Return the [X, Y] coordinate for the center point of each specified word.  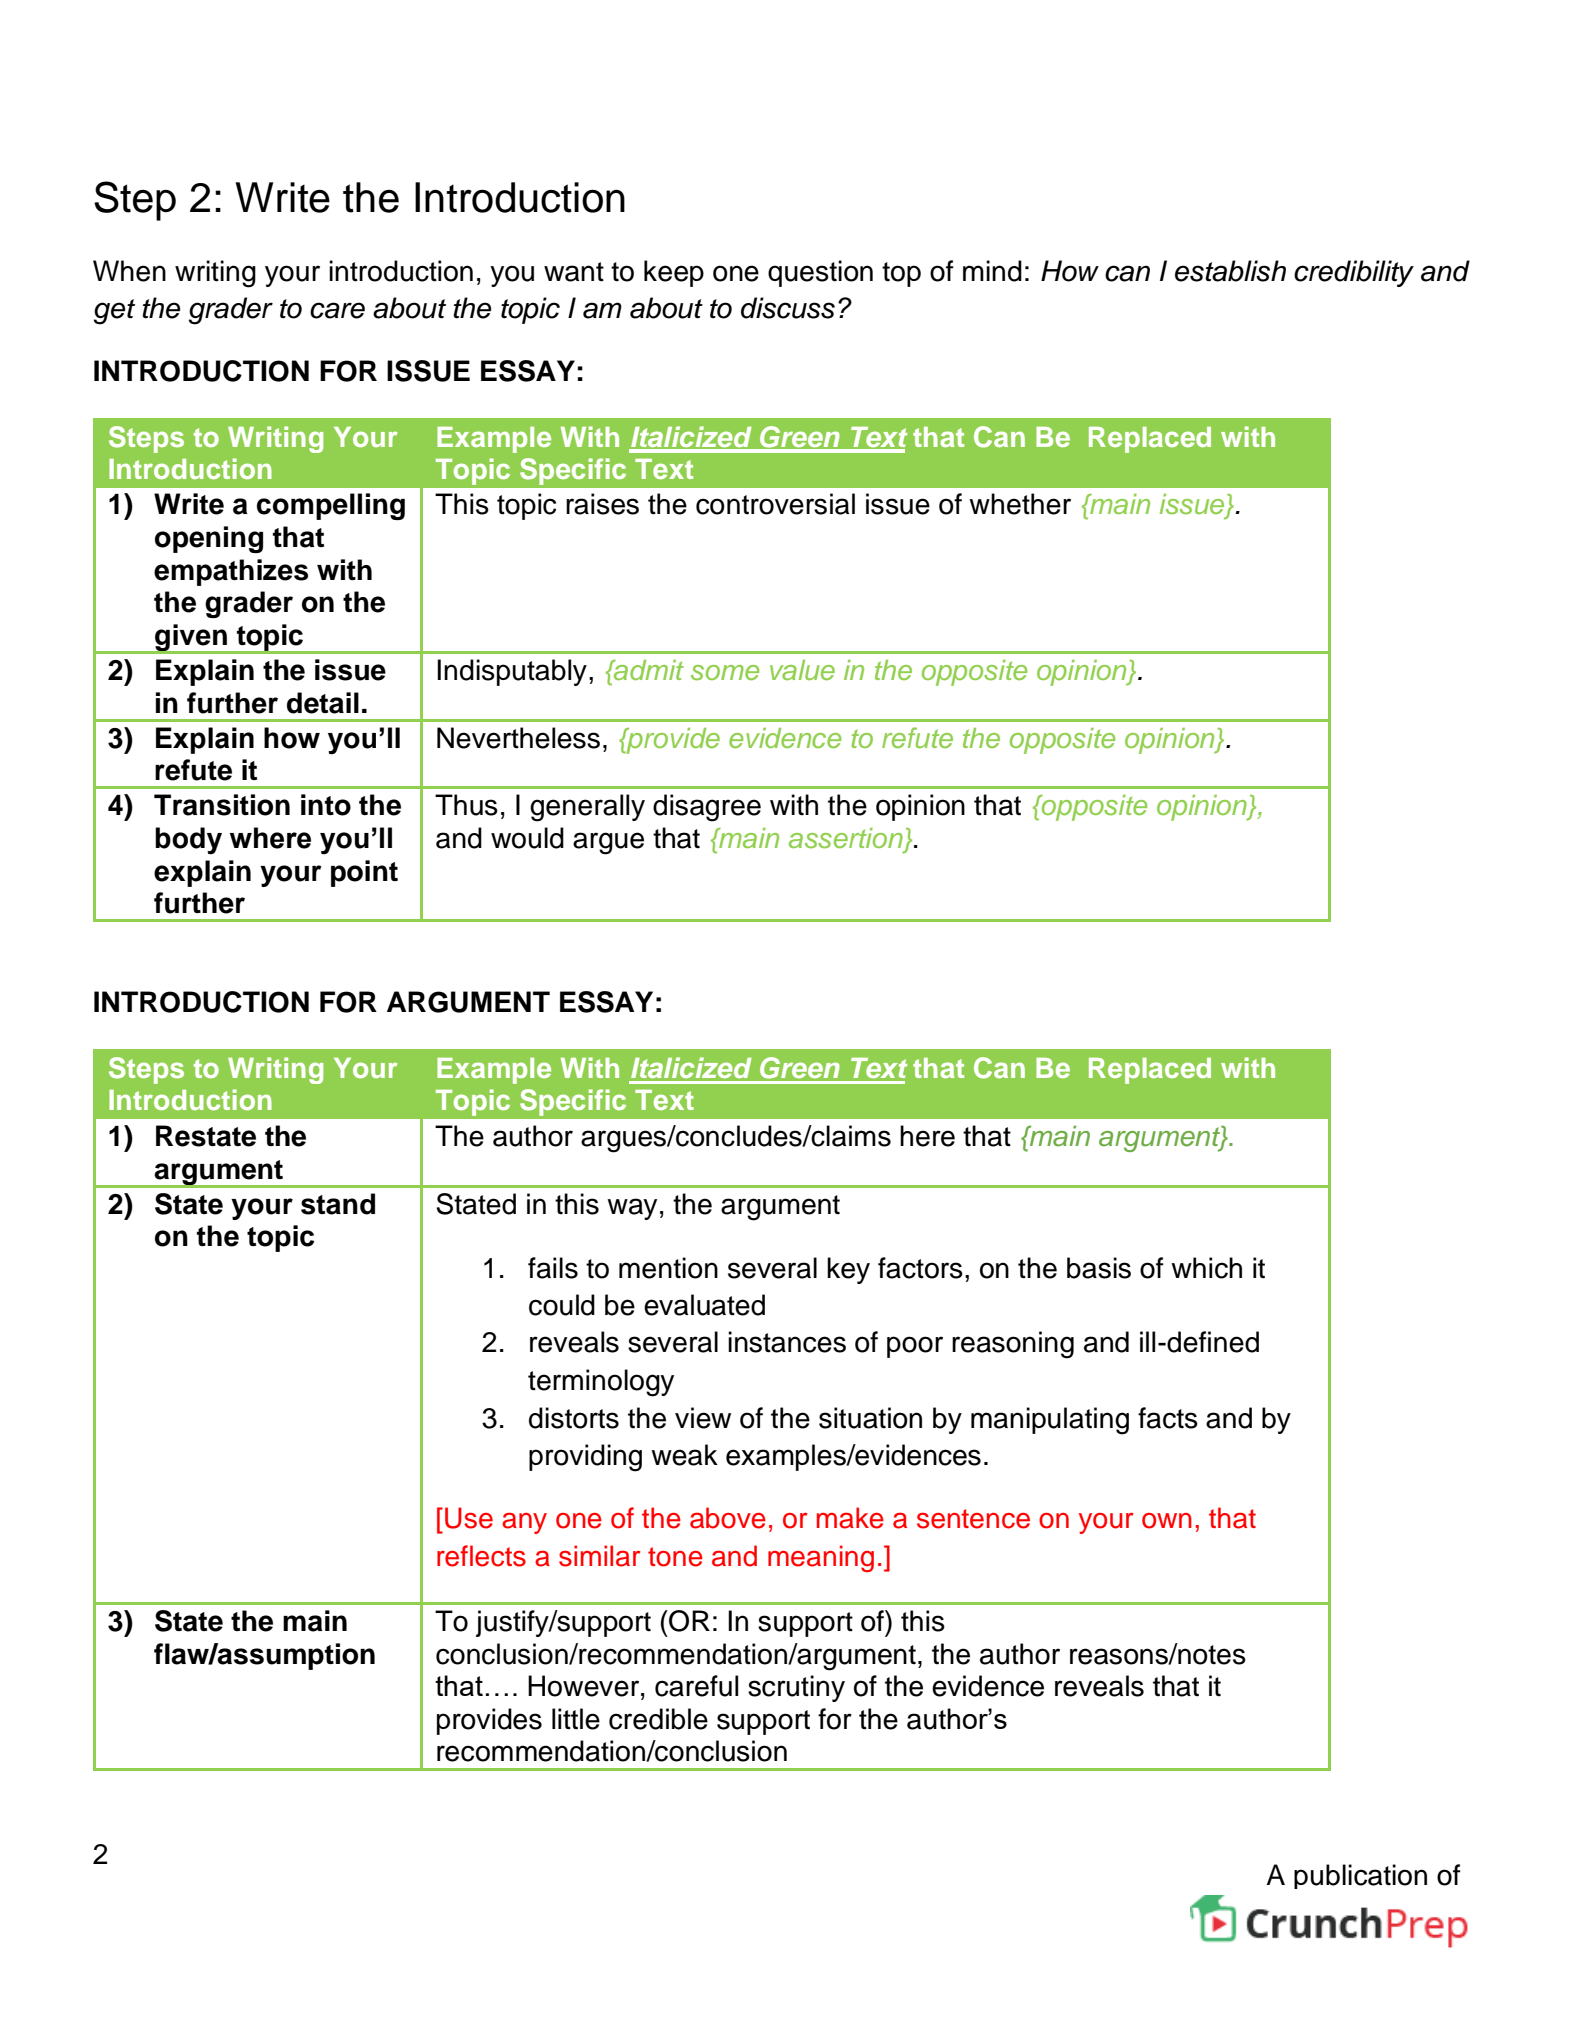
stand [338, 1204]
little [576, 1719]
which [1206, 1268]
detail [323, 703]
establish [1230, 271]
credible [658, 1719]
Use [469, 1518]
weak [684, 1455]
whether [1020, 504]
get [114, 312]
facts [1168, 1418]
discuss [788, 308]
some [725, 673]
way [632, 1209]
